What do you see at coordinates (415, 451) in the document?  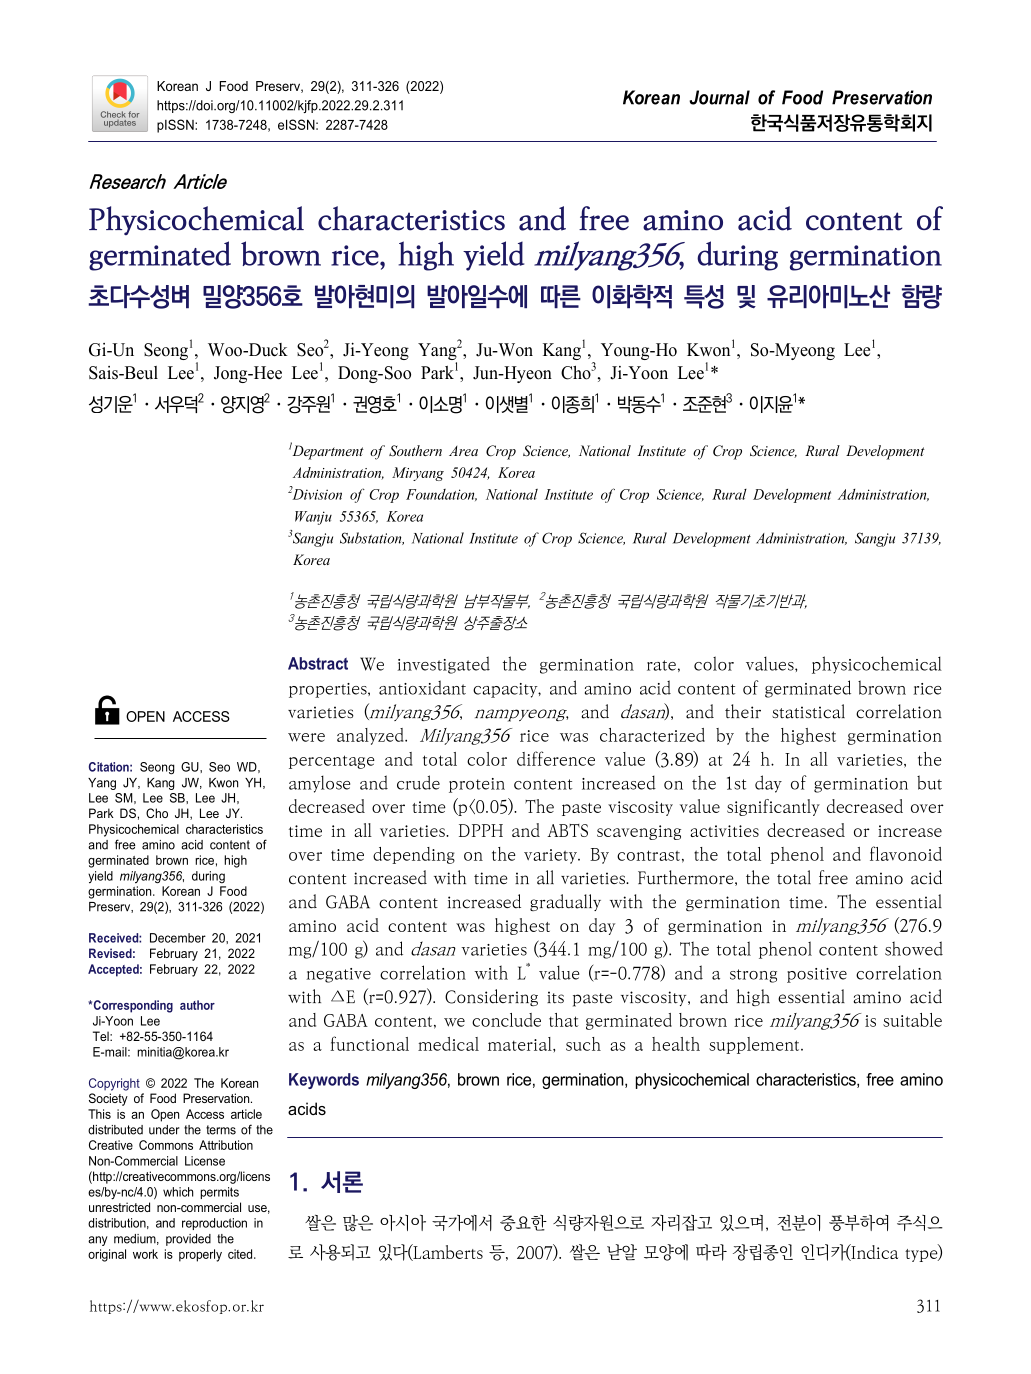 I see `Southern` at bounding box center [415, 451].
